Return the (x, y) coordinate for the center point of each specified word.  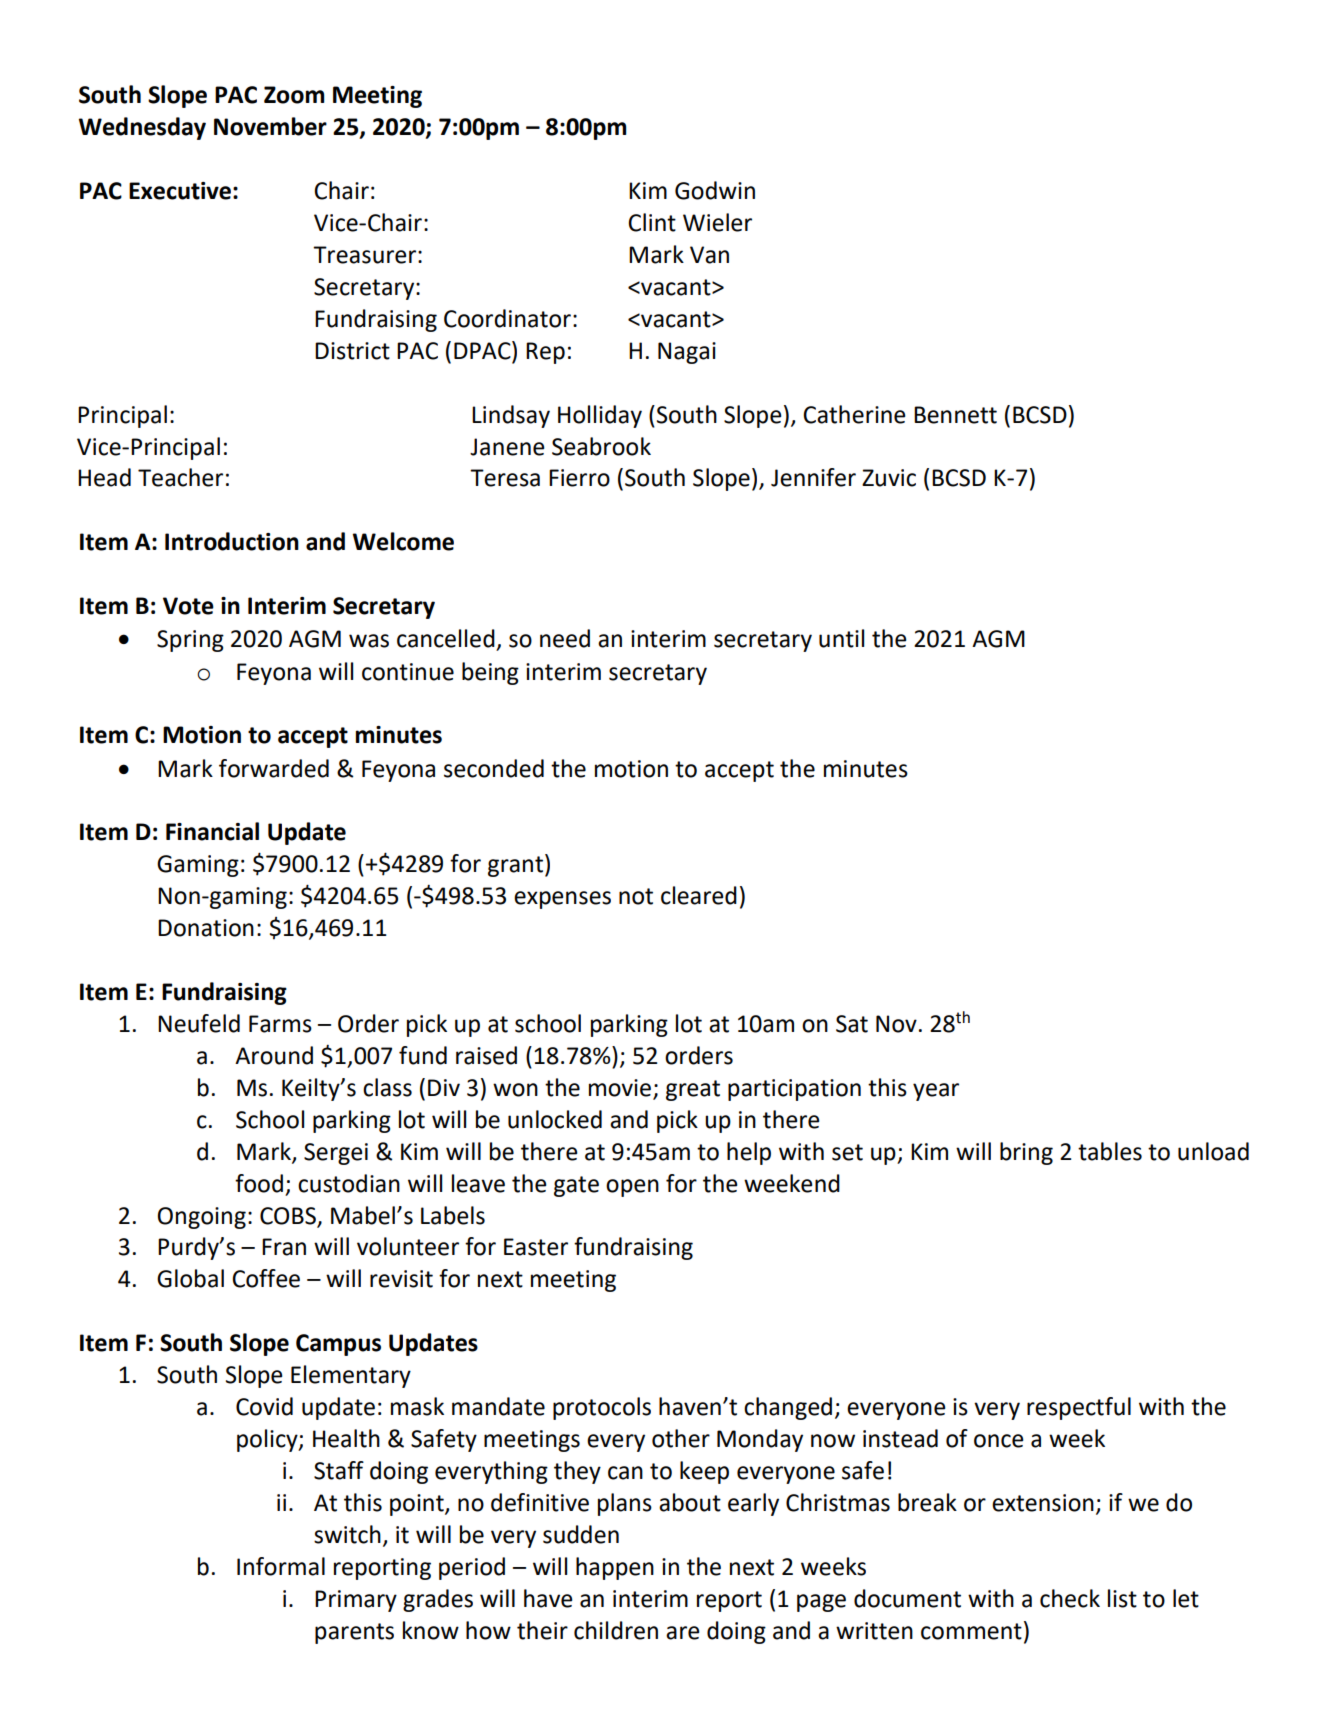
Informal (281, 1566)
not (636, 896)
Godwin (715, 190)
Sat (852, 1024)
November (270, 126)
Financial (212, 831)
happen (615, 1568)
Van (709, 255)
